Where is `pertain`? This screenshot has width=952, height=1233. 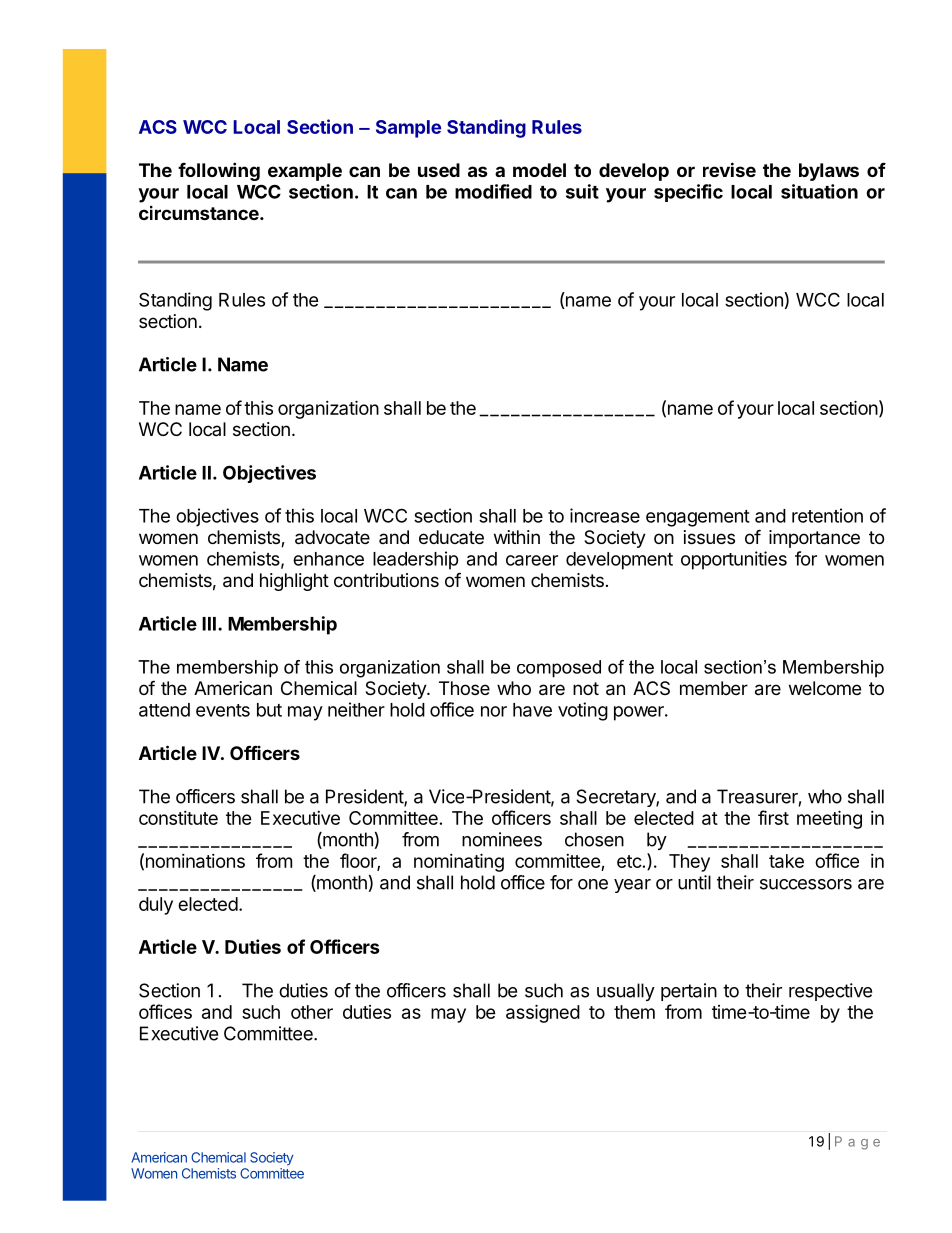
pertain is located at coordinates (689, 992).
